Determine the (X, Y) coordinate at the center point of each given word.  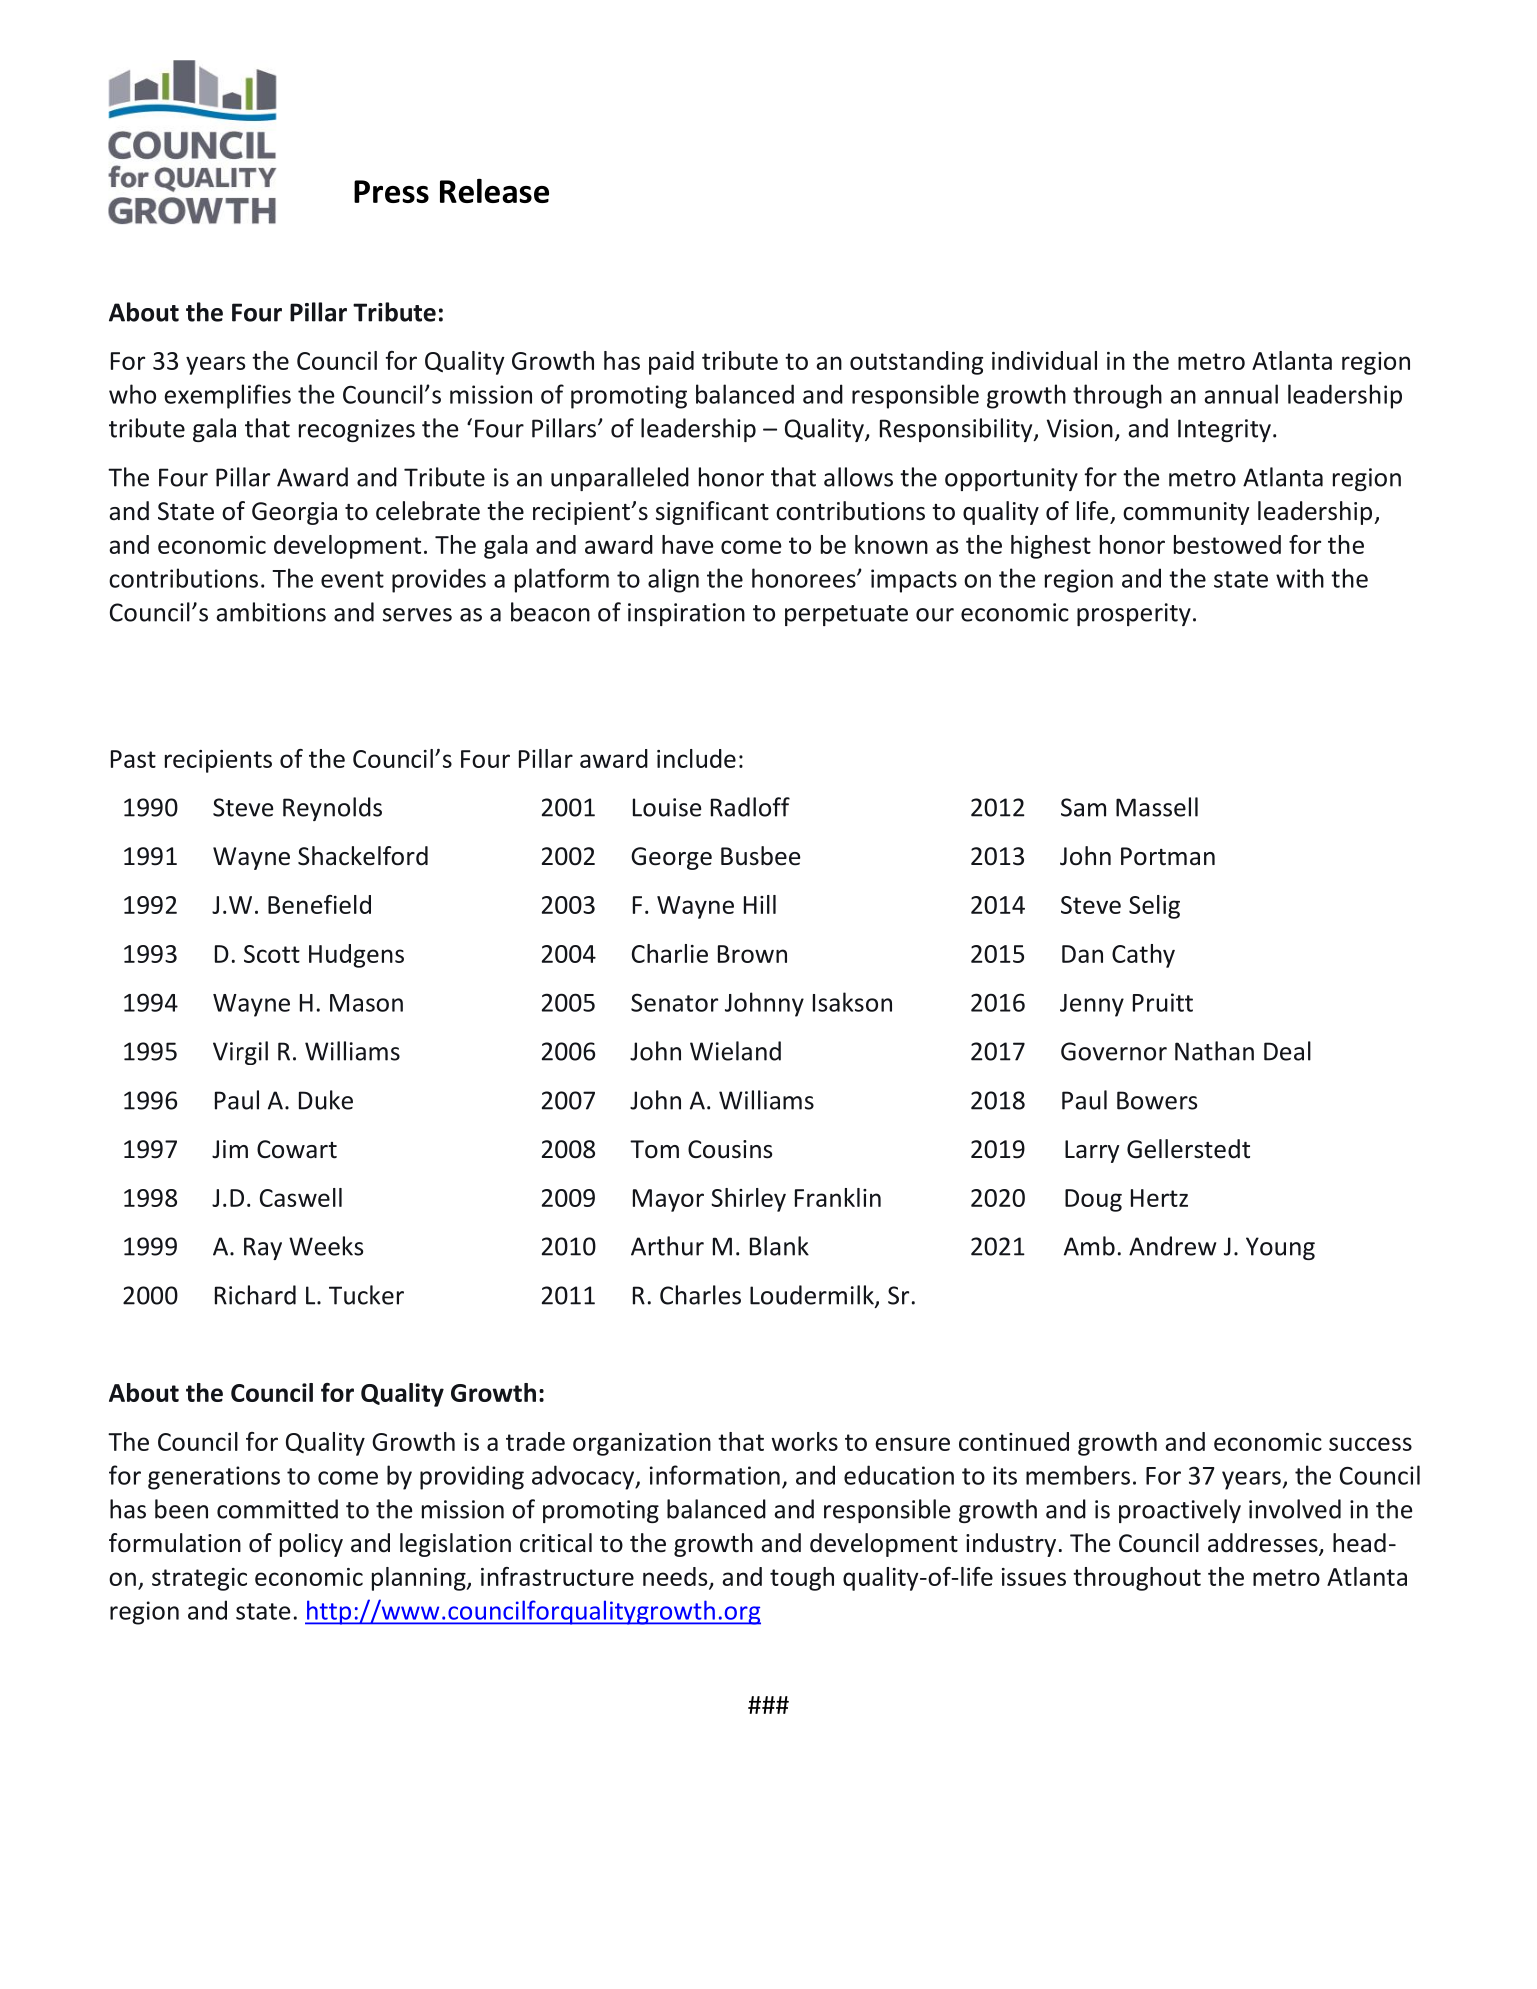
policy (311, 1545)
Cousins (730, 1149)
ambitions (271, 612)
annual (1241, 394)
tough (802, 1579)
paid (671, 363)
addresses (1264, 1544)
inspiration (686, 614)
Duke (326, 1100)
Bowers (1157, 1100)
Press (391, 191)
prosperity (1134, 614)
